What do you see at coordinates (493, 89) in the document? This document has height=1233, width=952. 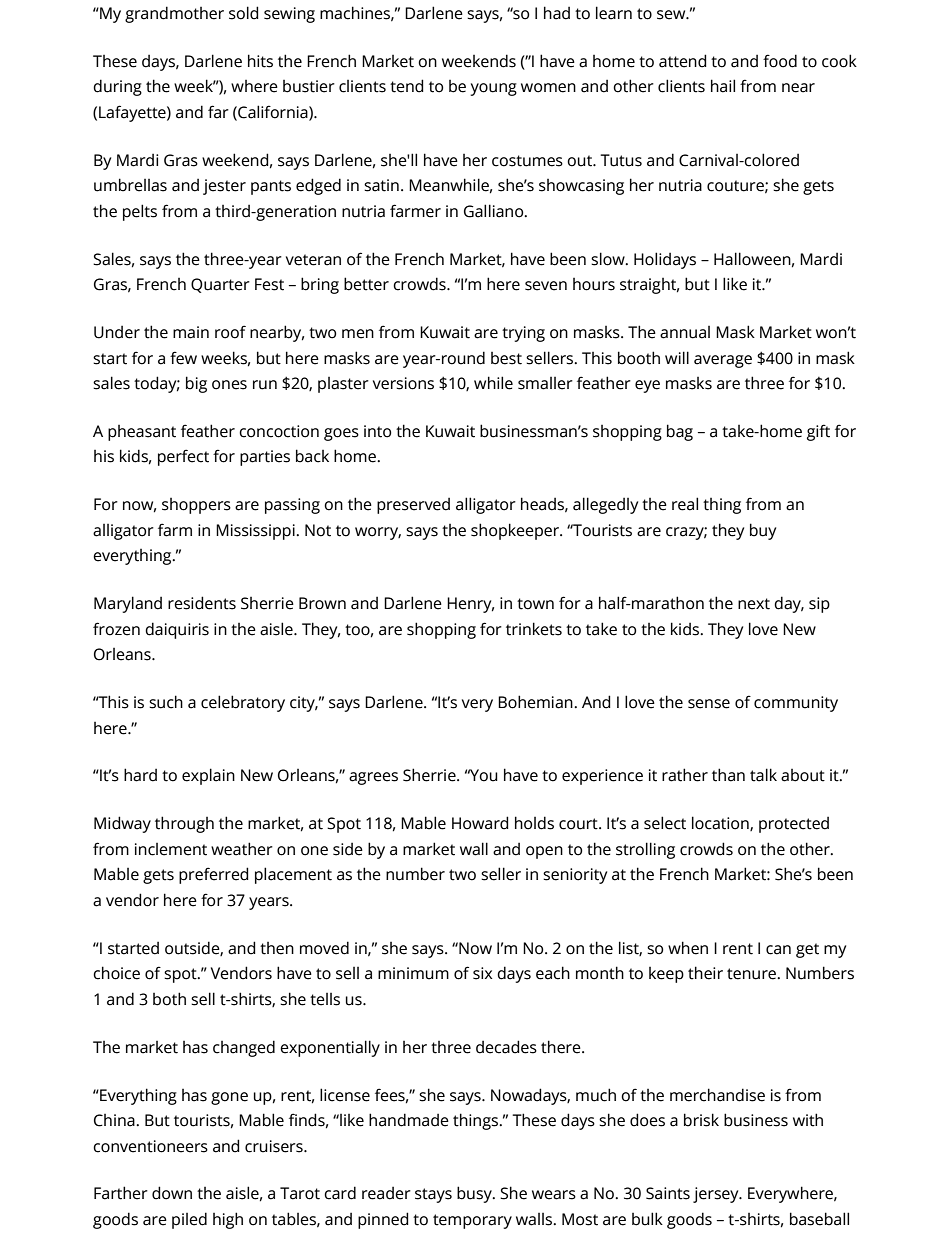 I see `young` at bounding box center [493, 89].
